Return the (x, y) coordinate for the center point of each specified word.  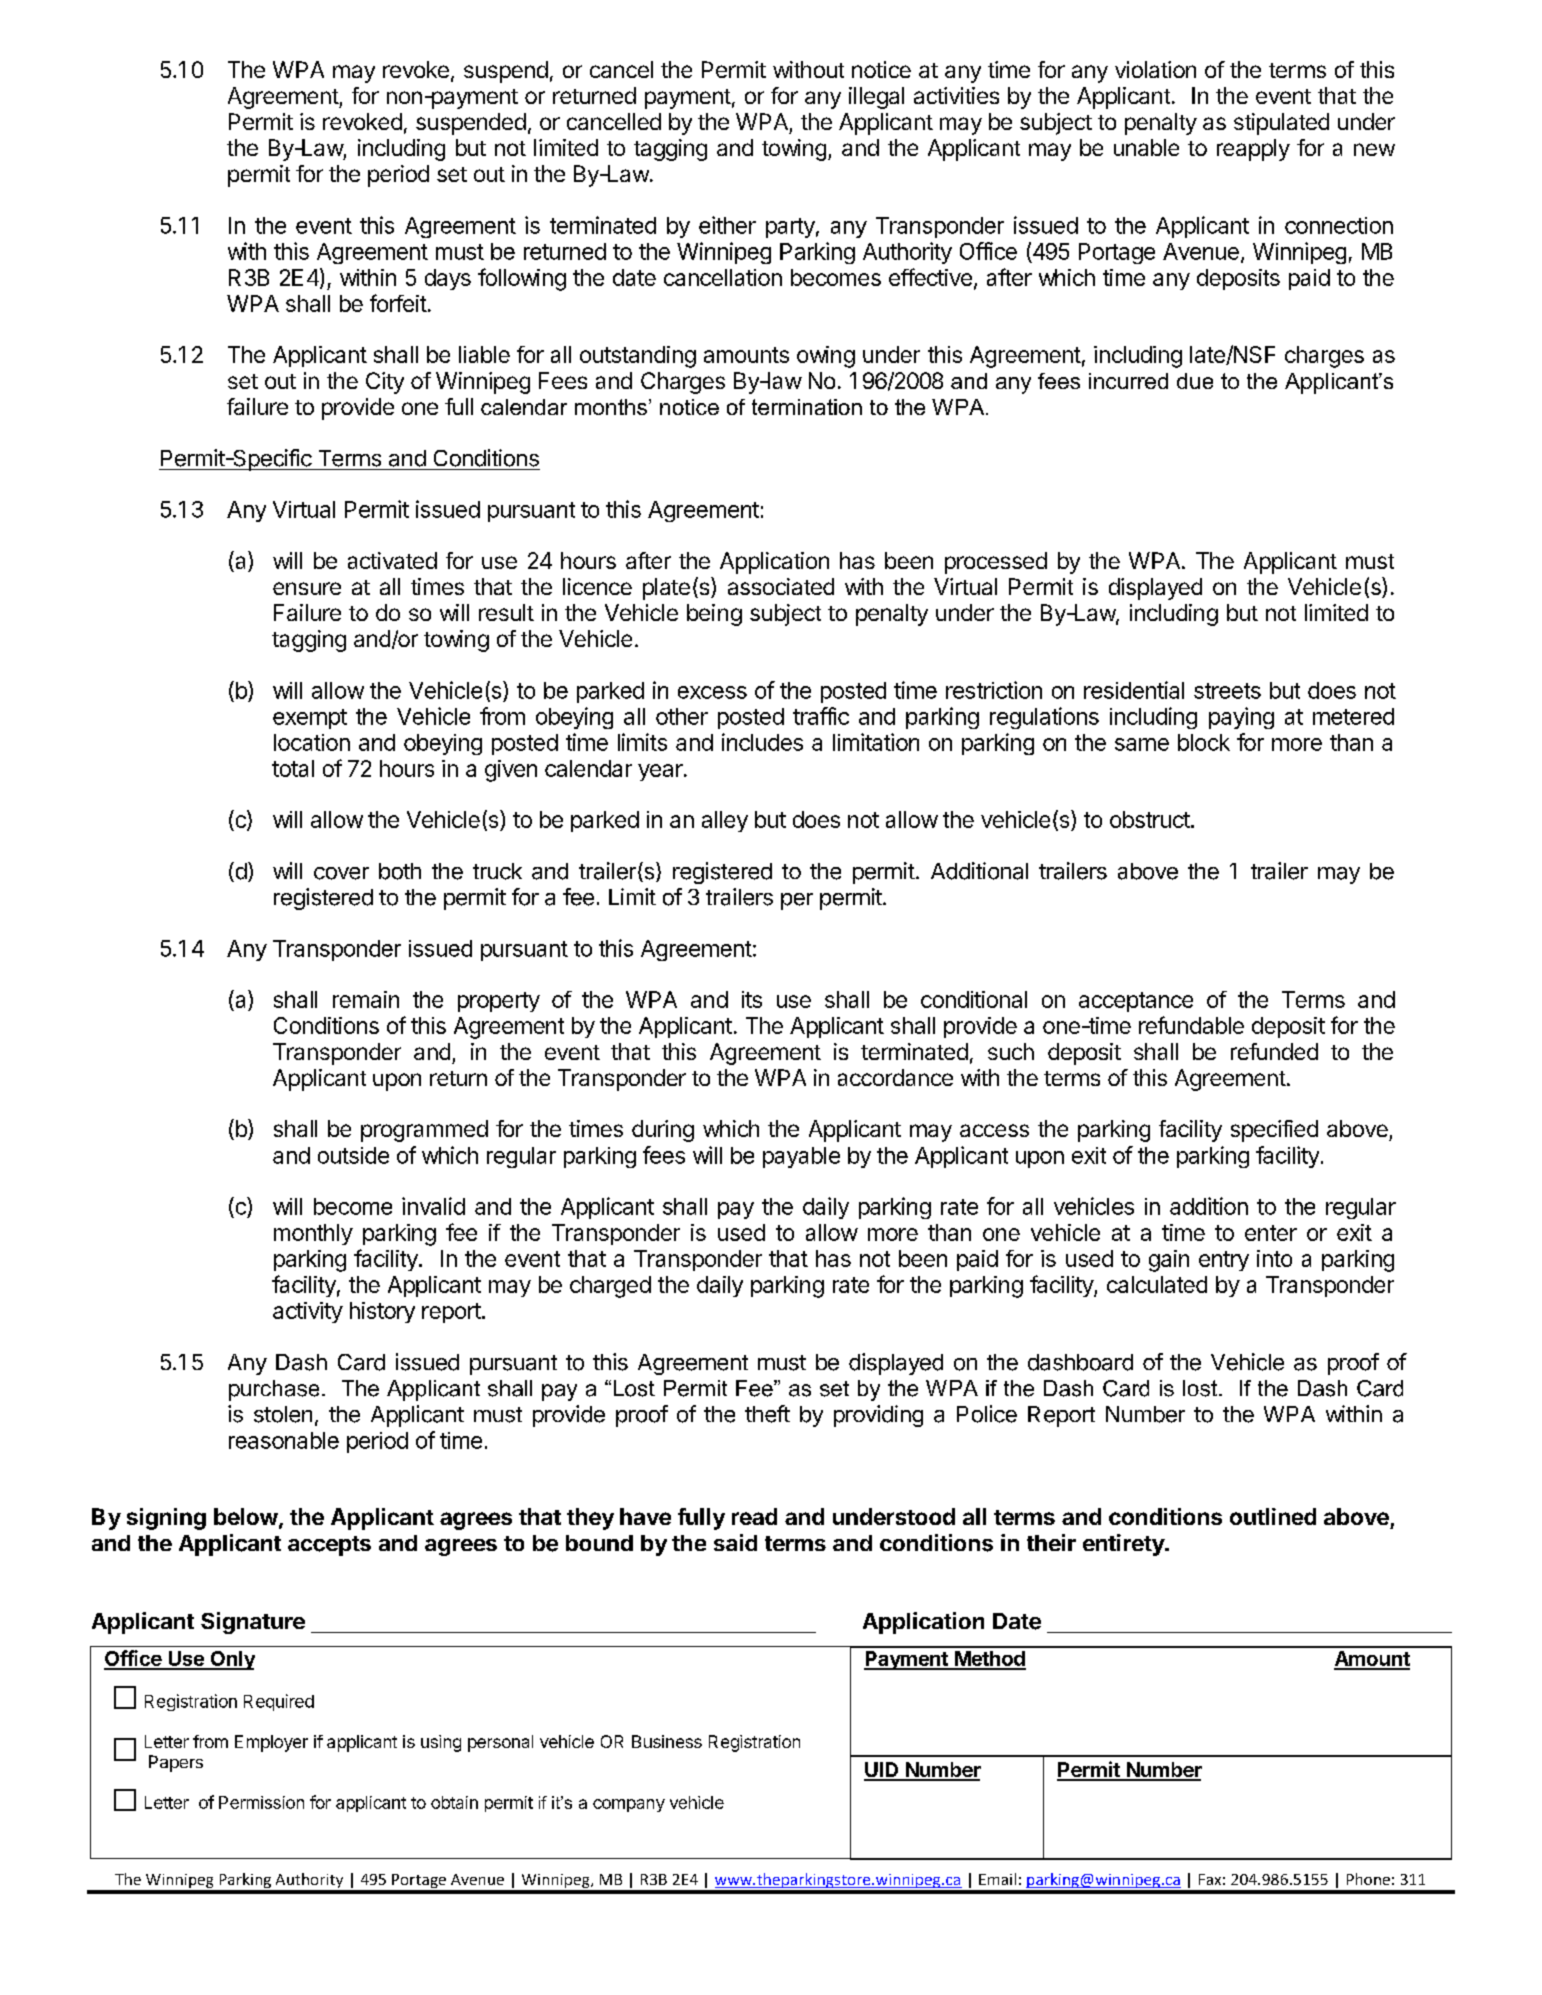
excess (712, 692)
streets (1227, 691)
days (448, 279)
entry (1224, 1261)
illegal (876, 98)
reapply (1253, 150)
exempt (310, 719)
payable (801, 1157)
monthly (313, 1234)
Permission (261, 1802)
